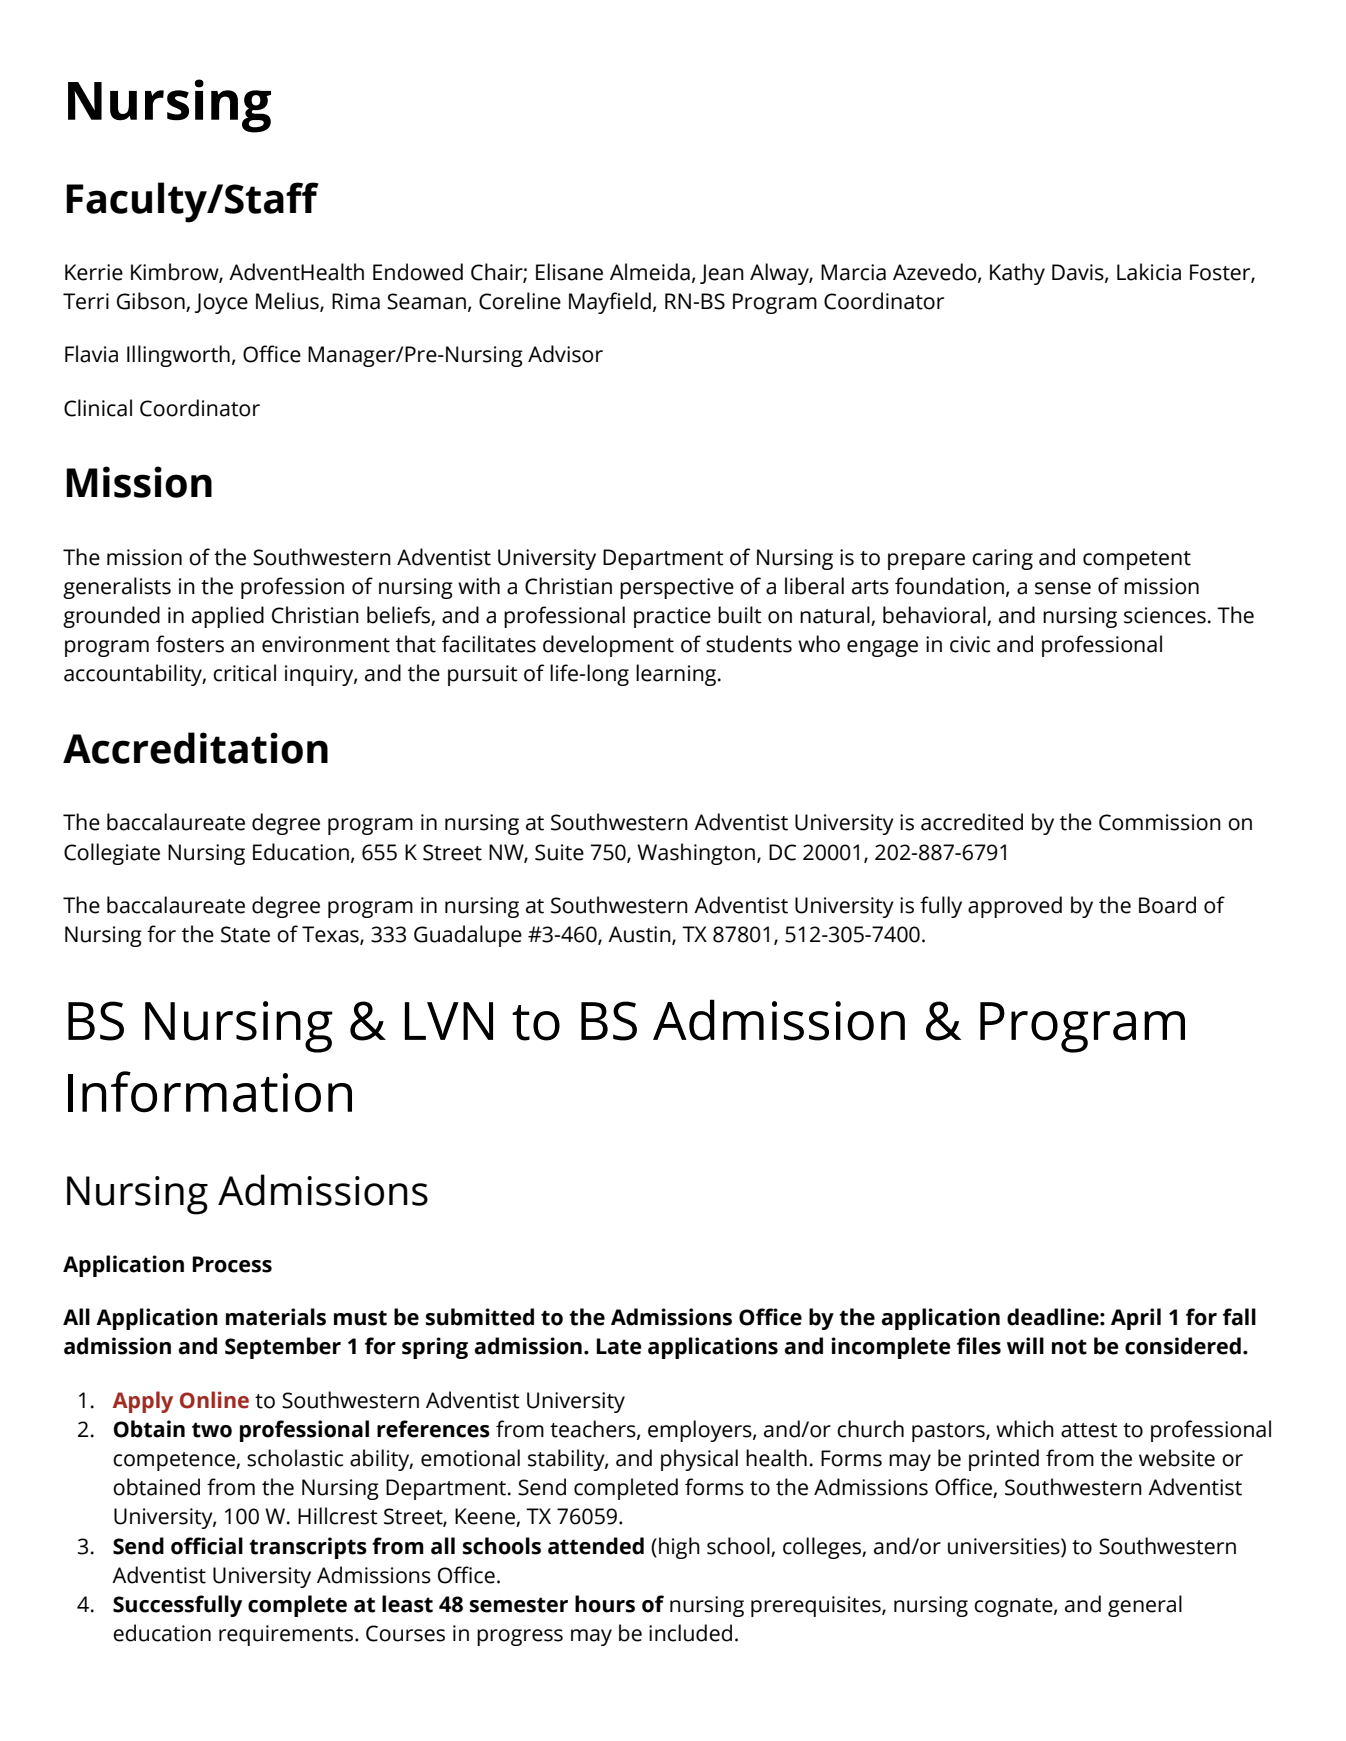 The width and height of the screenshot is (1346, 1741). Describe the element at coordinates (1137, 560) in the screenshot. I see `competent` at that location.
